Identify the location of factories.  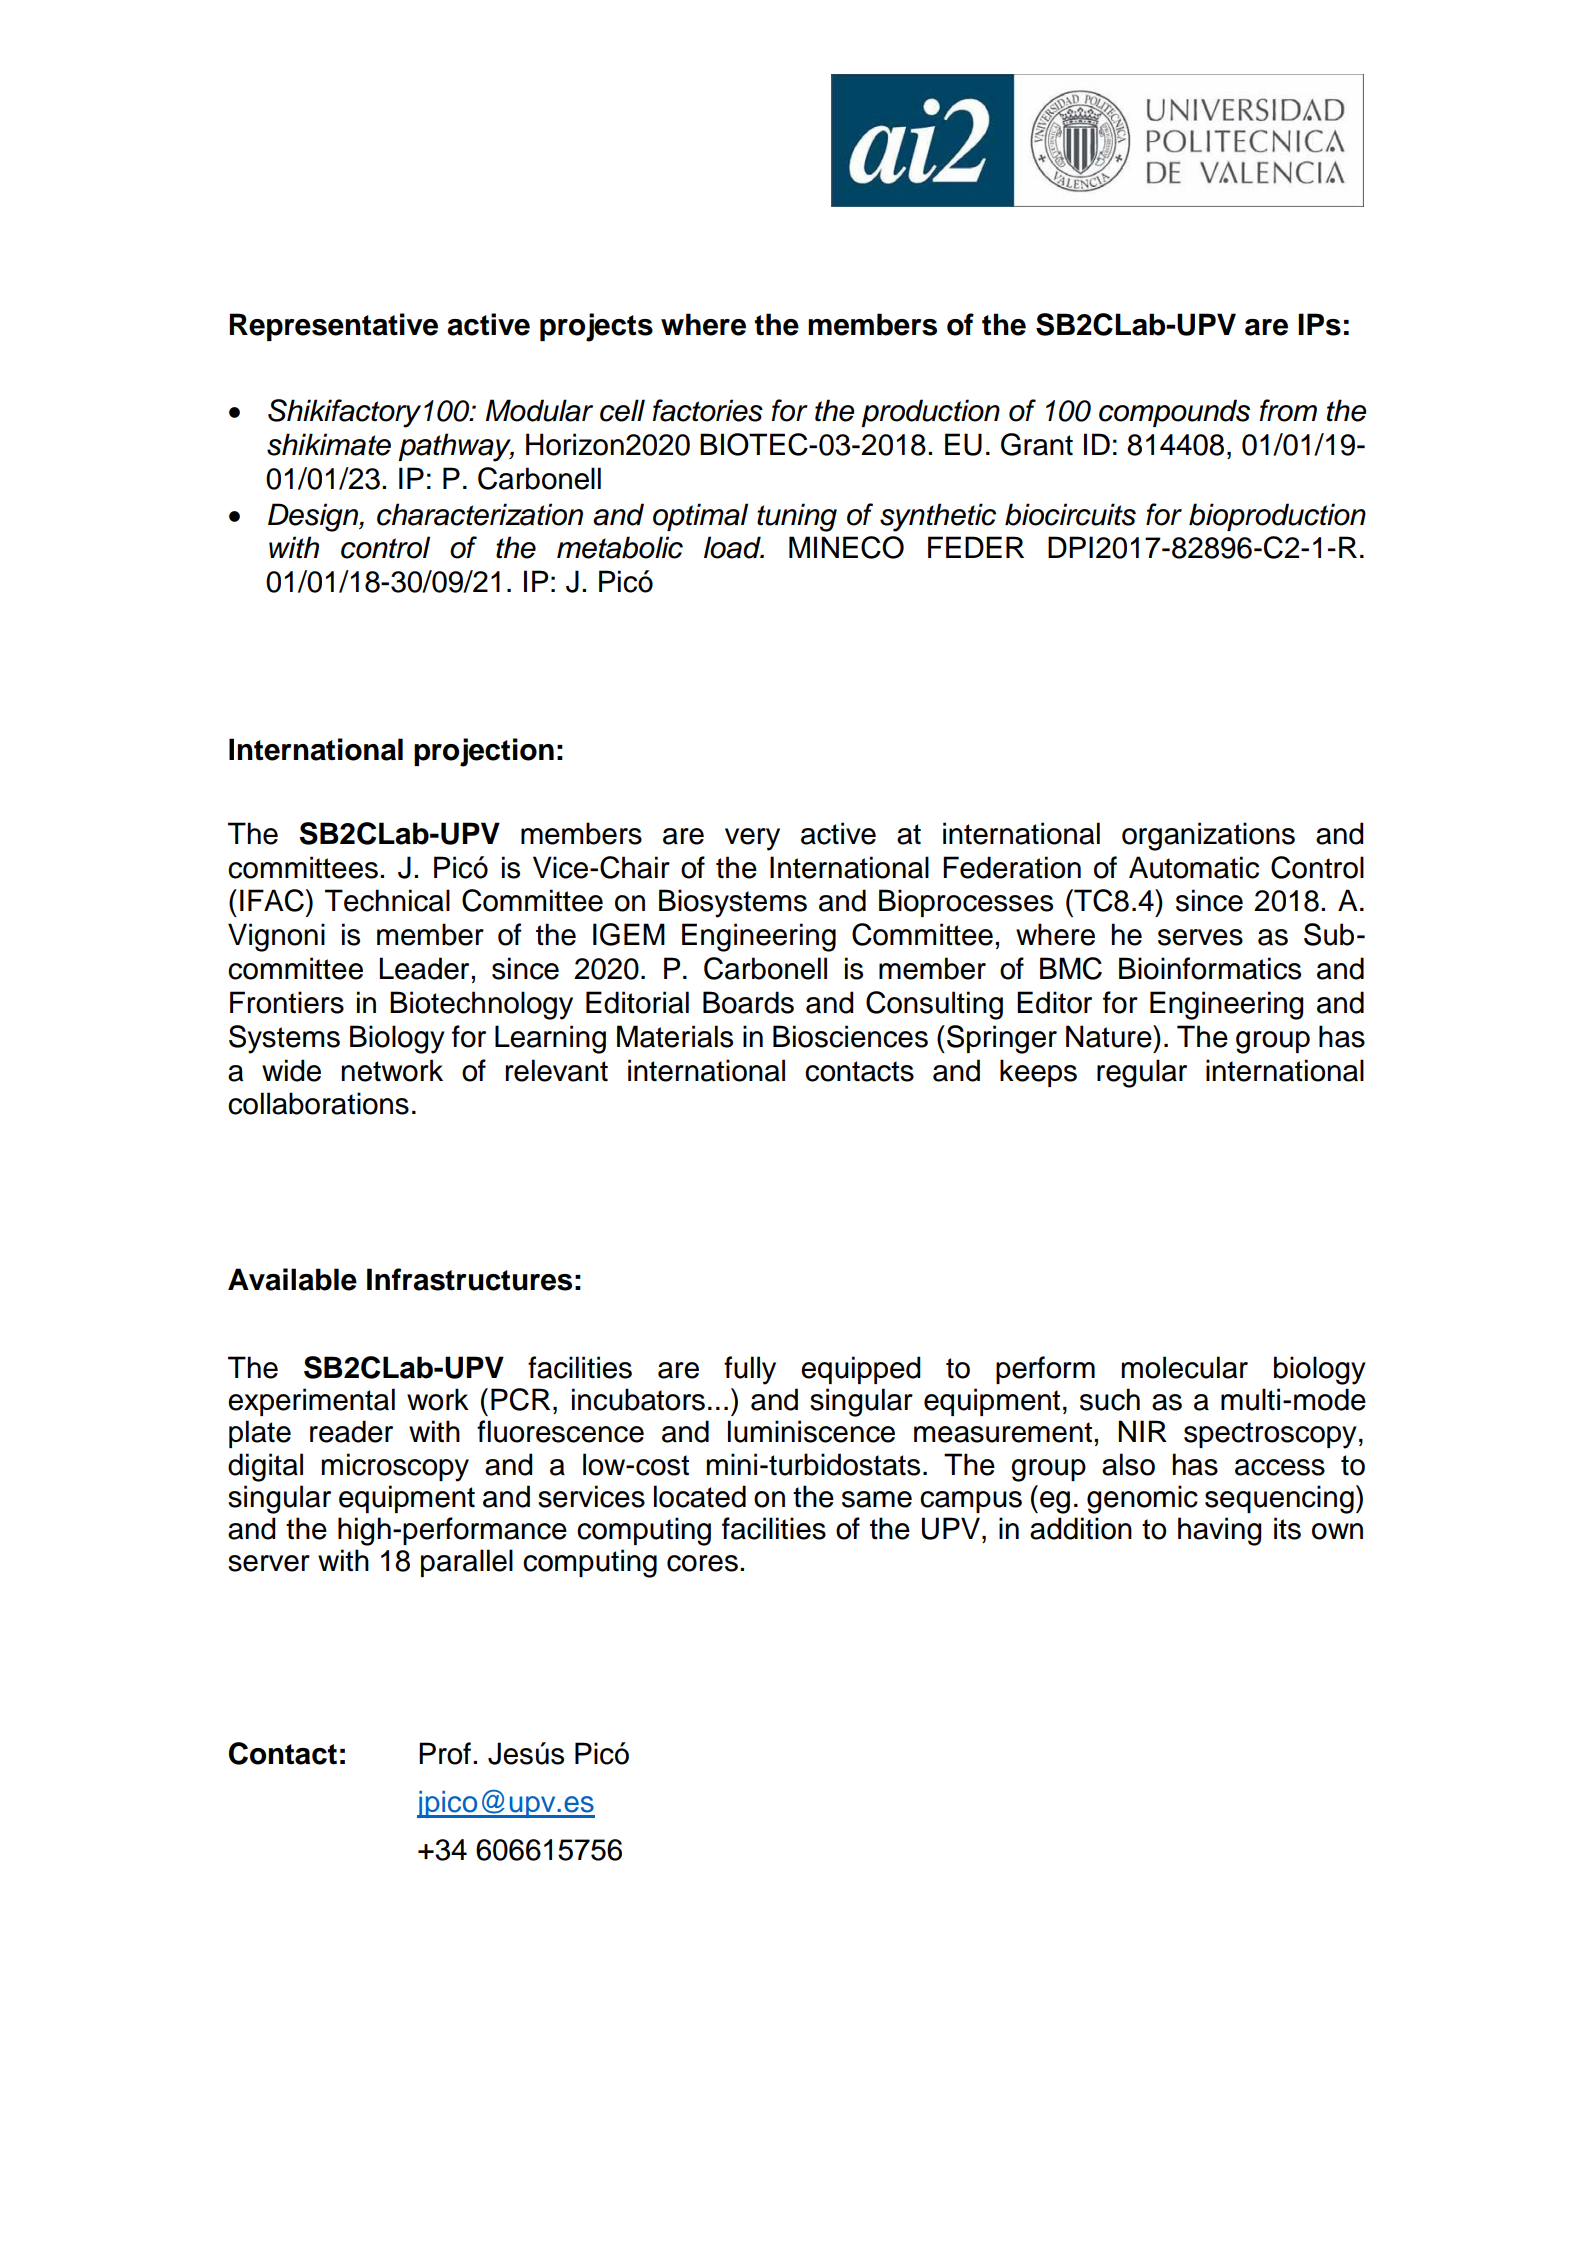
(708, 410).
